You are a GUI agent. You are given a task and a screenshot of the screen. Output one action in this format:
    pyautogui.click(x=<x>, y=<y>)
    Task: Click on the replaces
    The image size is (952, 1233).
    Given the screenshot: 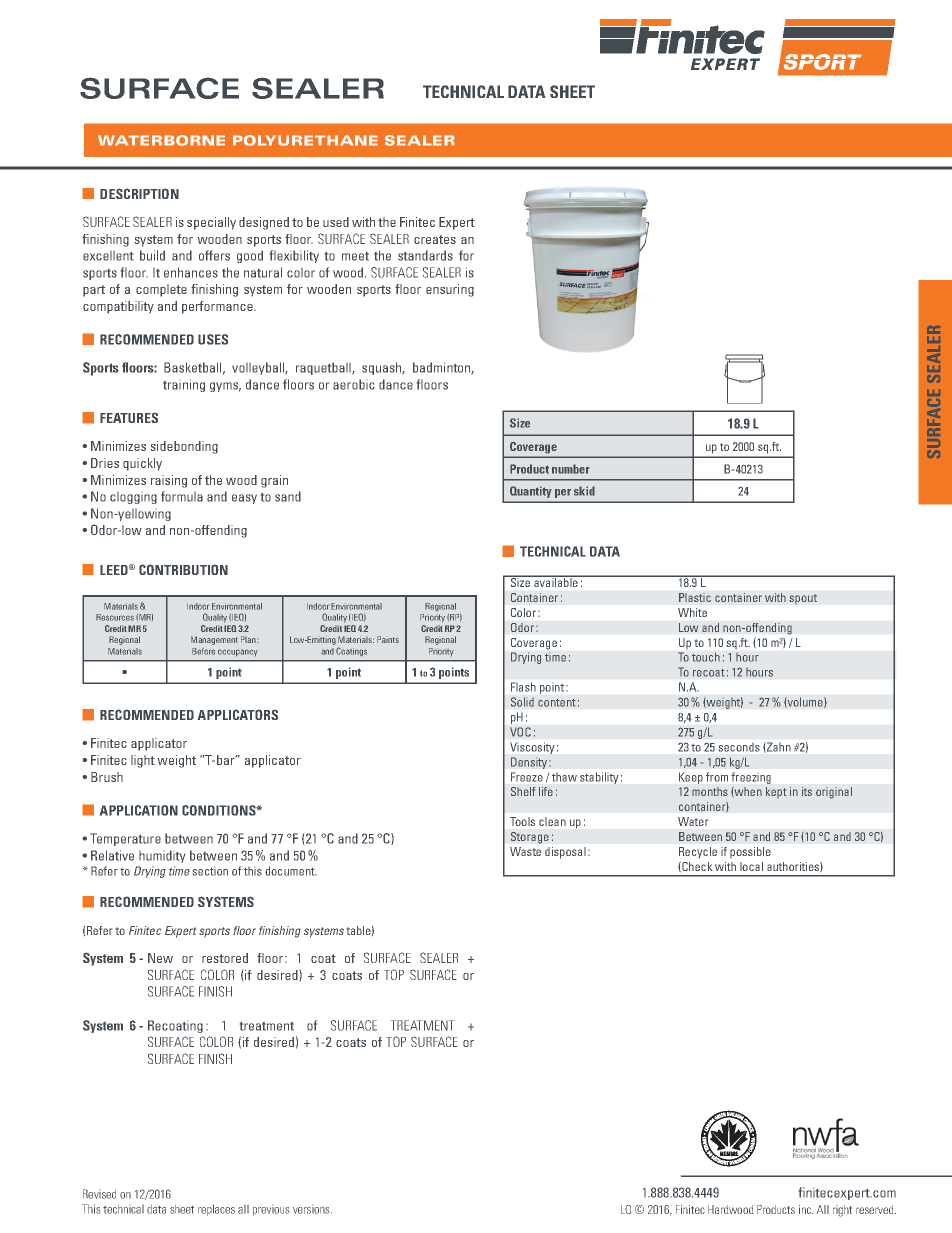 What is the action you would take?
    pyautogui.click(x=216, y=1210)
